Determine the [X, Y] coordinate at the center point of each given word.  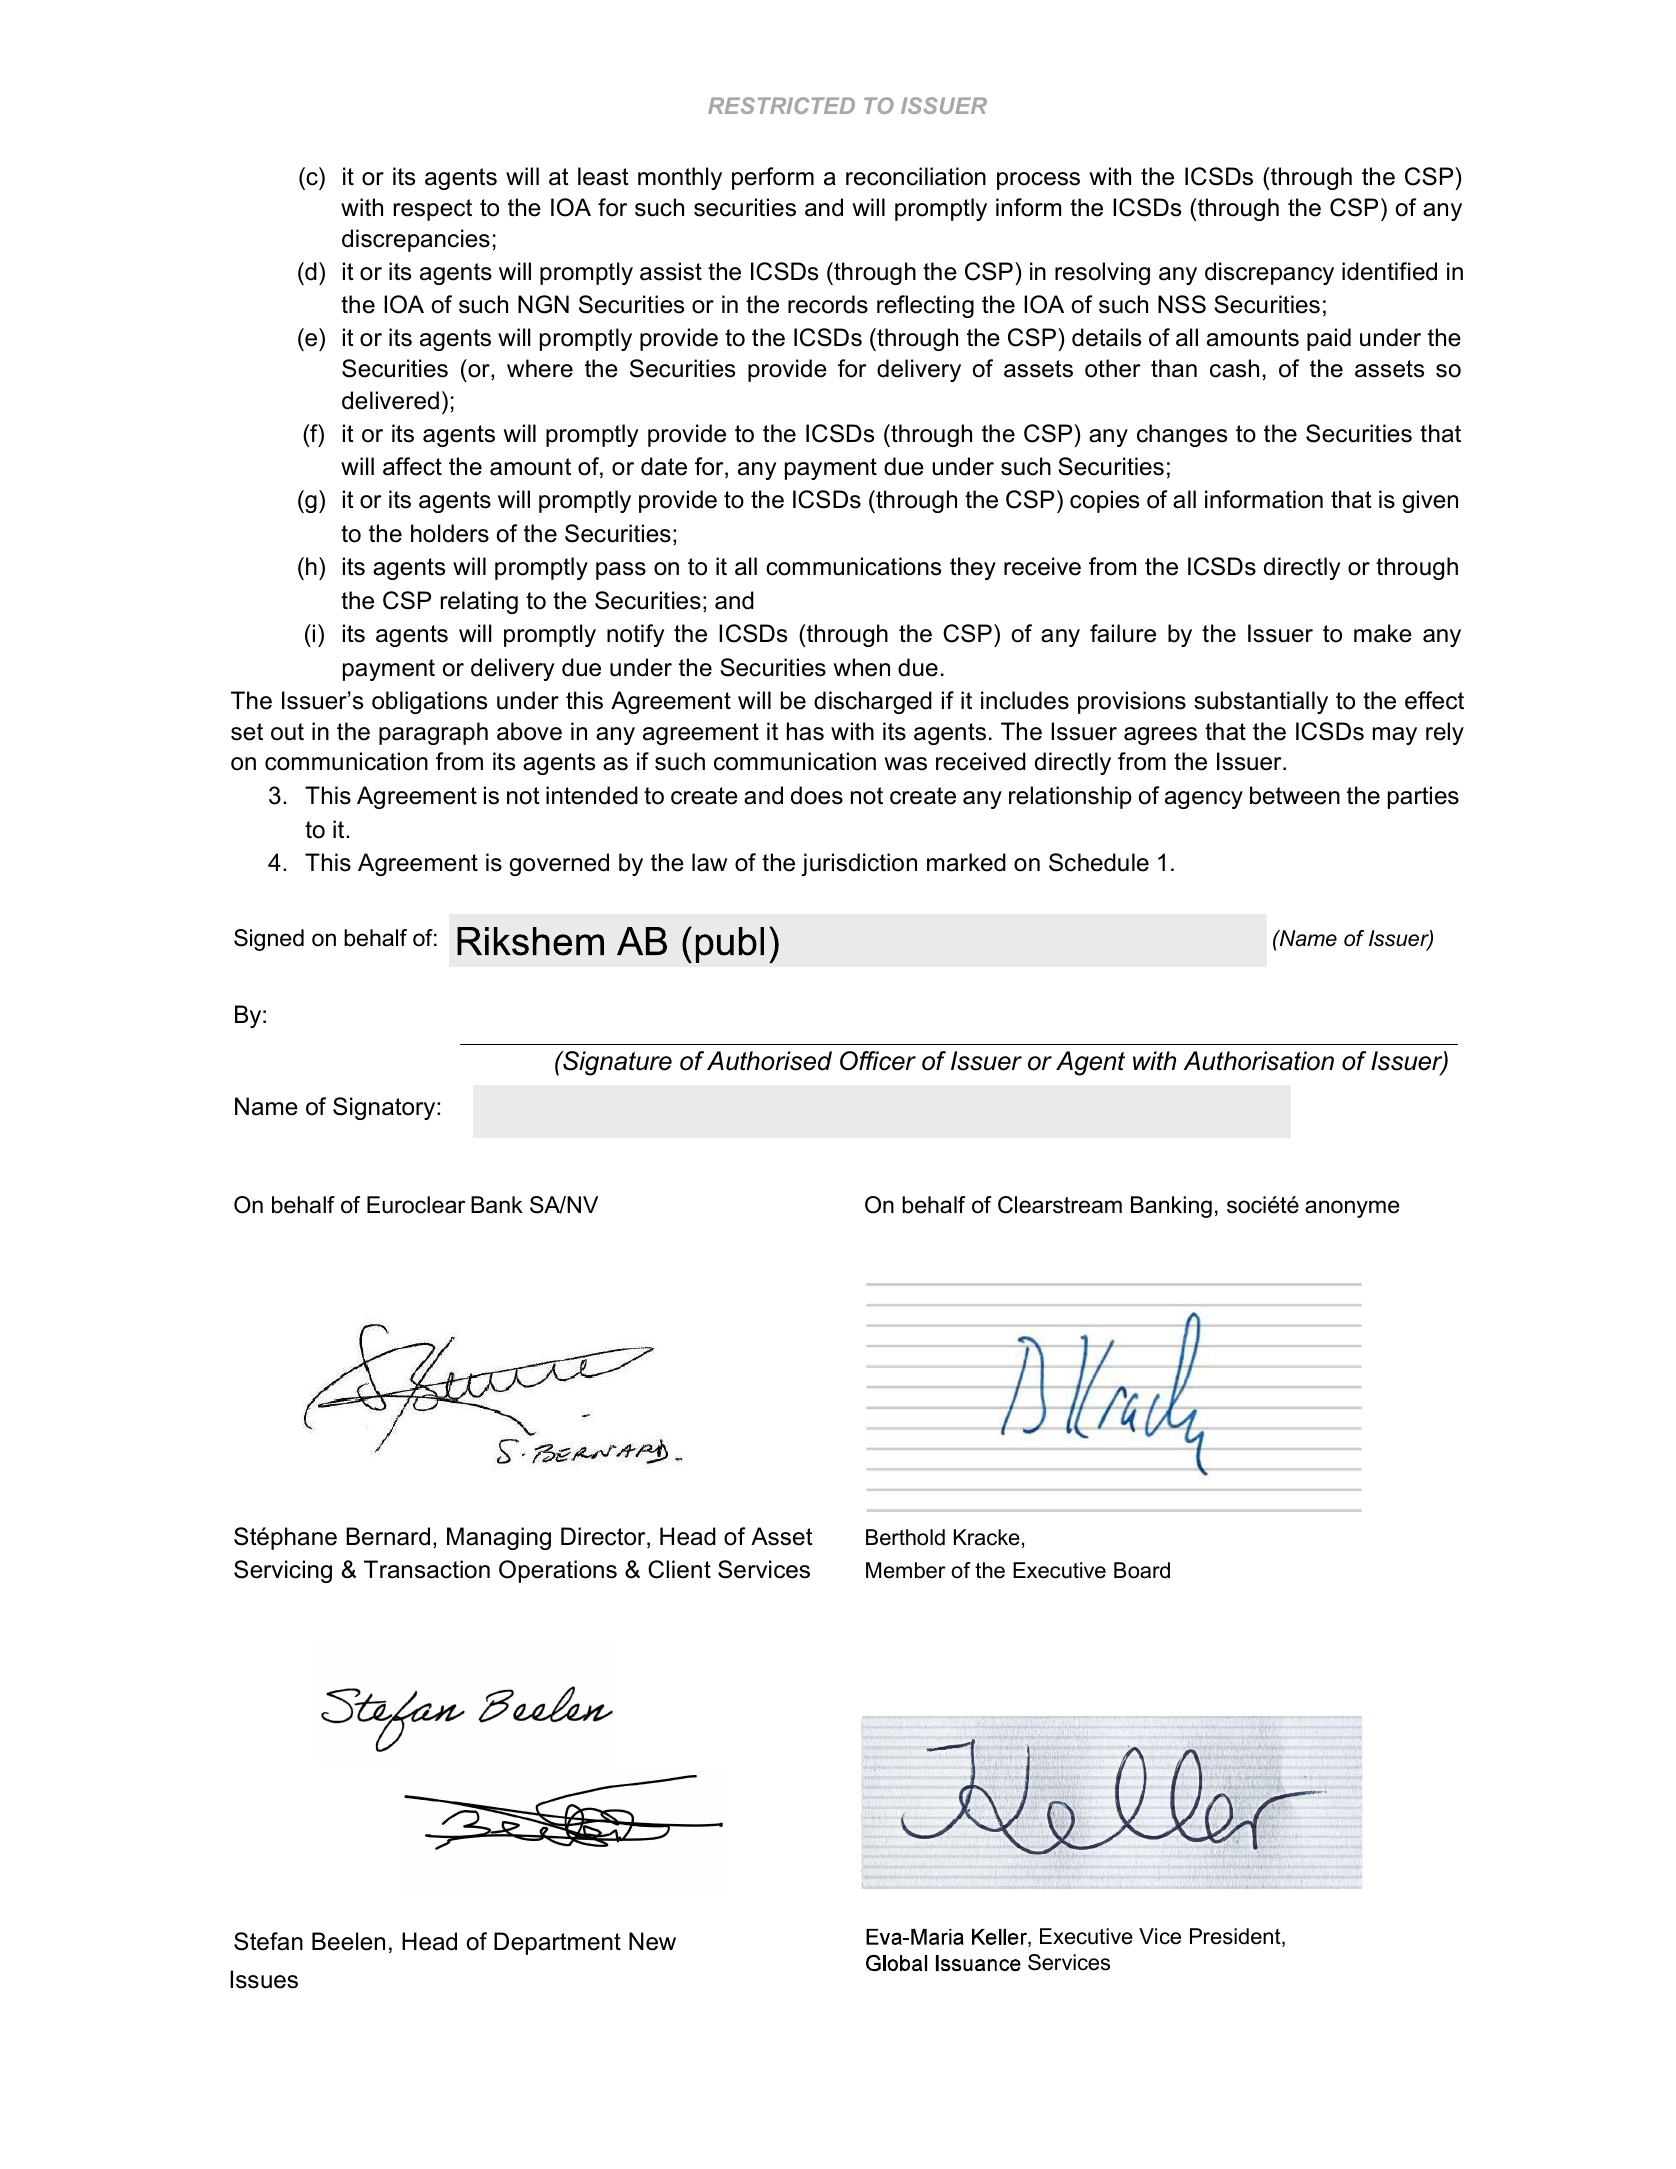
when [861, 667]
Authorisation [1258, 1061]
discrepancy [1269, 273]
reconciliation [916, 176]
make [1383, 633]
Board [1142, 1570]
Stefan [268, 1941]
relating [479, 602]
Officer [878, 1061]
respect [433, 210]
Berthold [905, 1537]
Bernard [388, 1536]
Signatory [385, 1108]
